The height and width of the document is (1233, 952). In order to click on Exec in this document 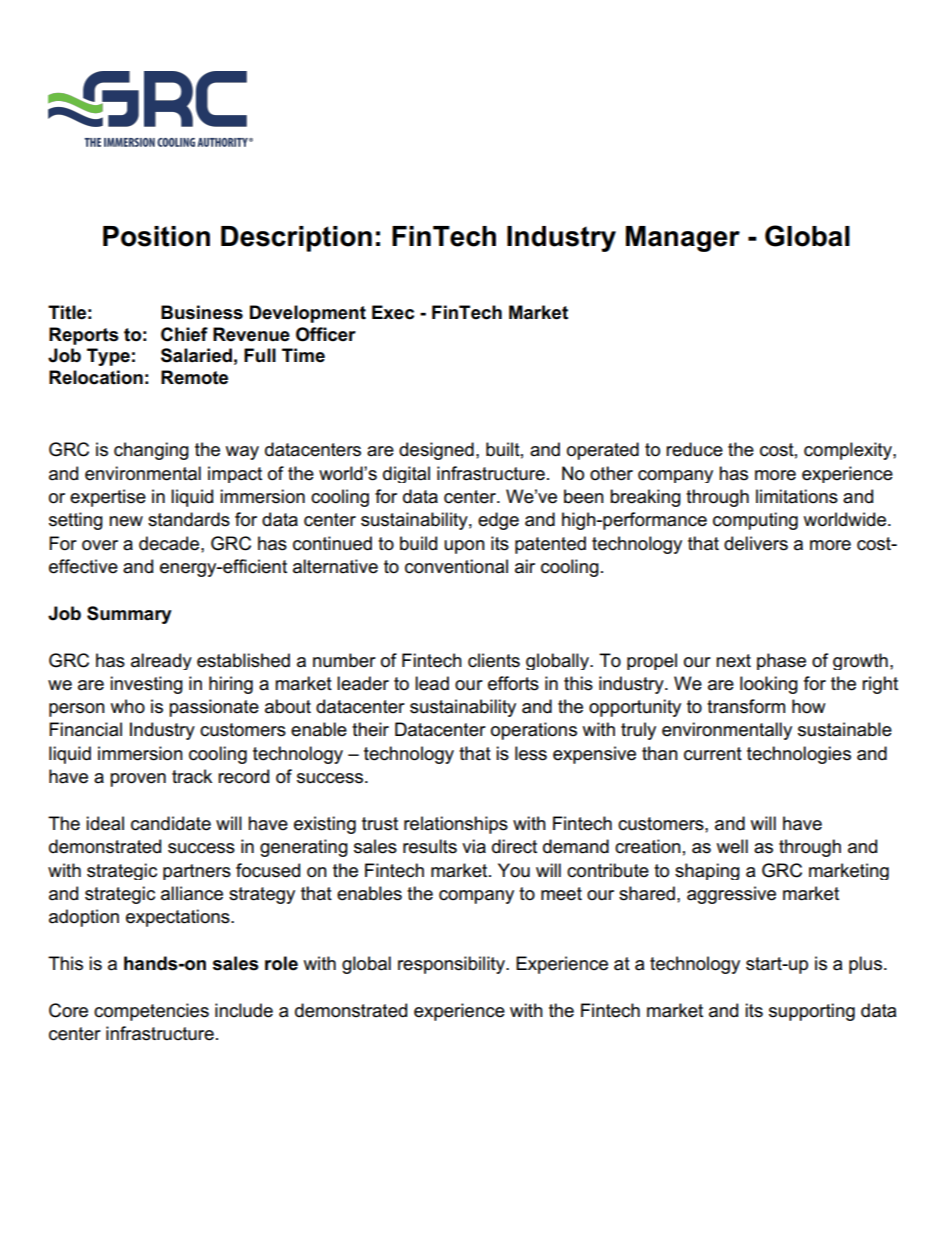, I will do `click(393, 312)`.
